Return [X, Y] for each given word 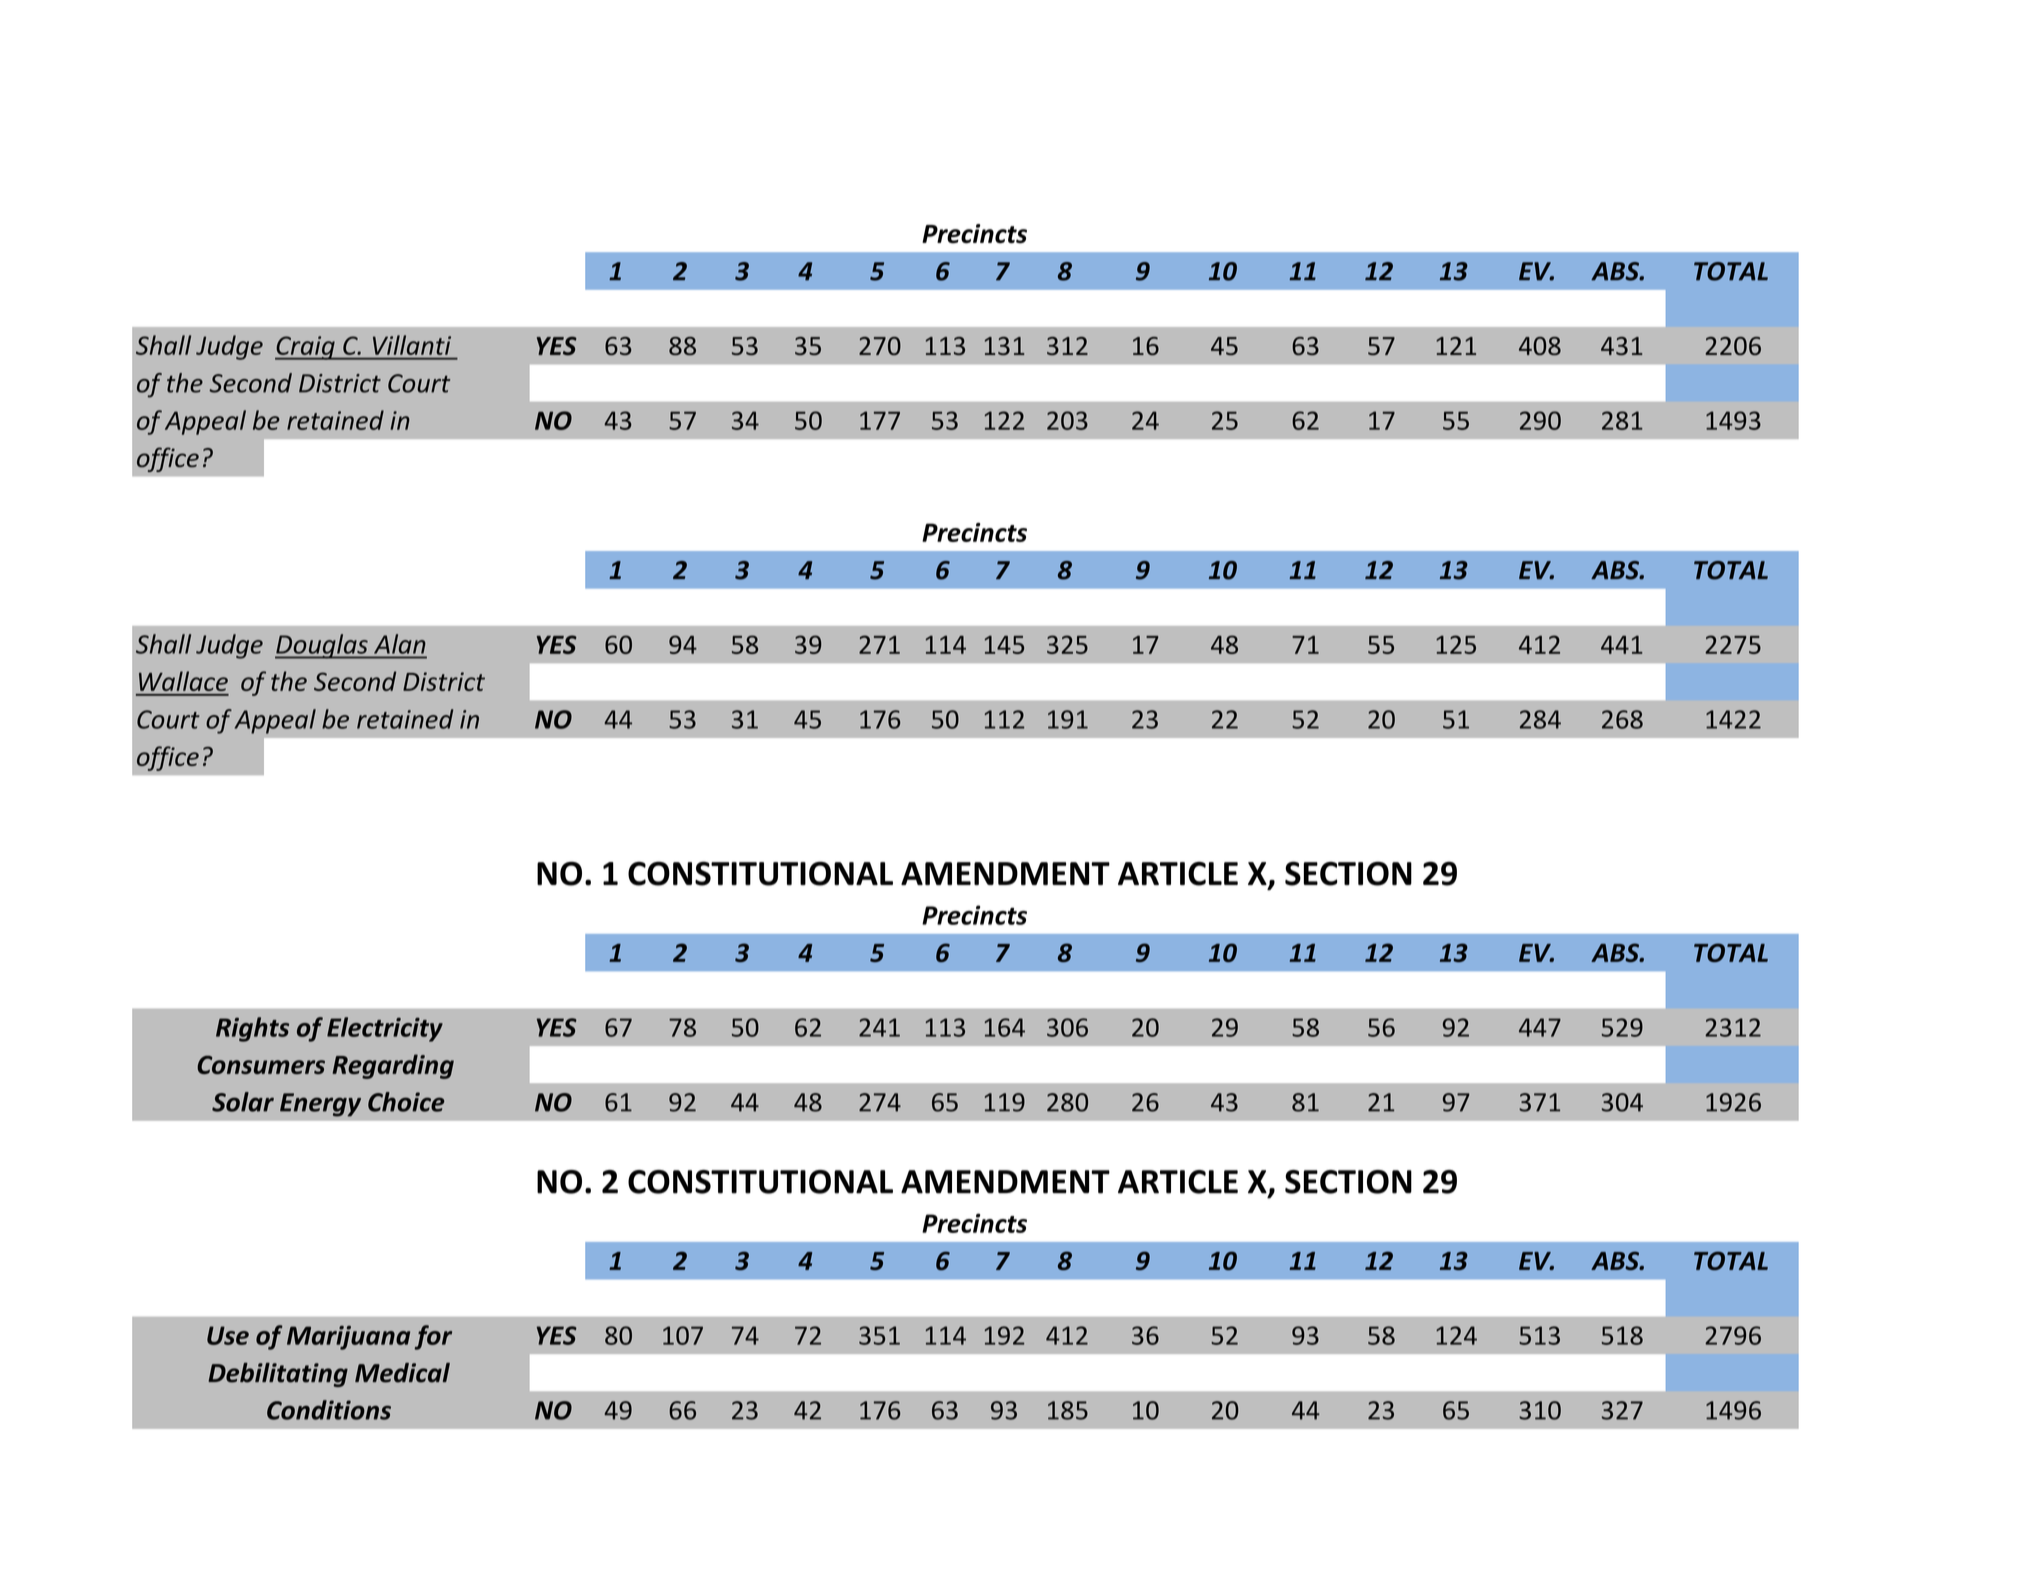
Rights [252, 1029]
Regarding [393, 1066]
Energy [320, 1105]
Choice [406, 1102]
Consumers [261, 1064]
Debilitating [278, 1375]
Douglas [322, 646]
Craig [306, 348]
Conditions [329, 1410]
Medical [402, 1373]
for [433, 1337]
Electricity [385, 1029]
